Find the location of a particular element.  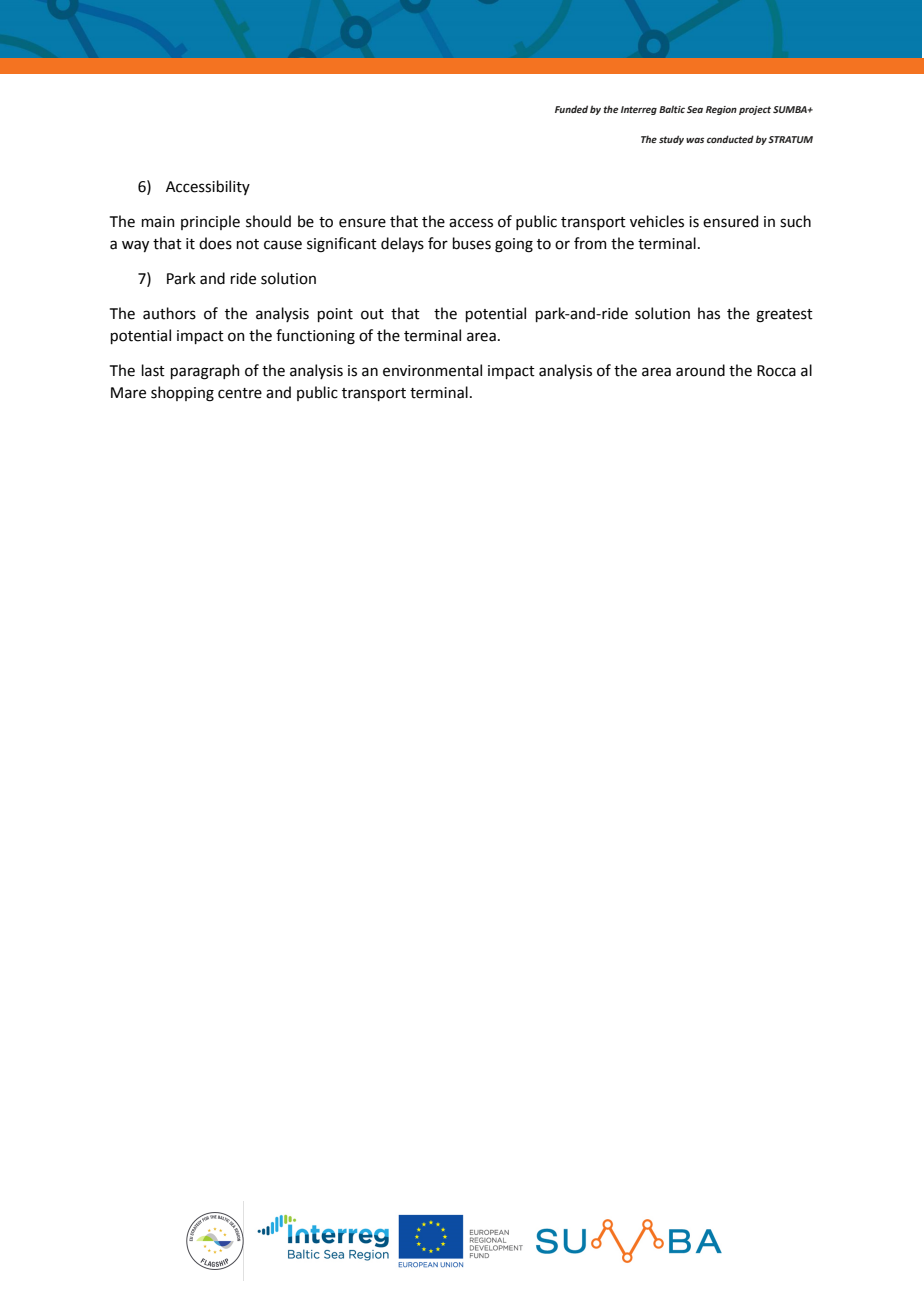

shopping is located at coordinates (182, 394).
